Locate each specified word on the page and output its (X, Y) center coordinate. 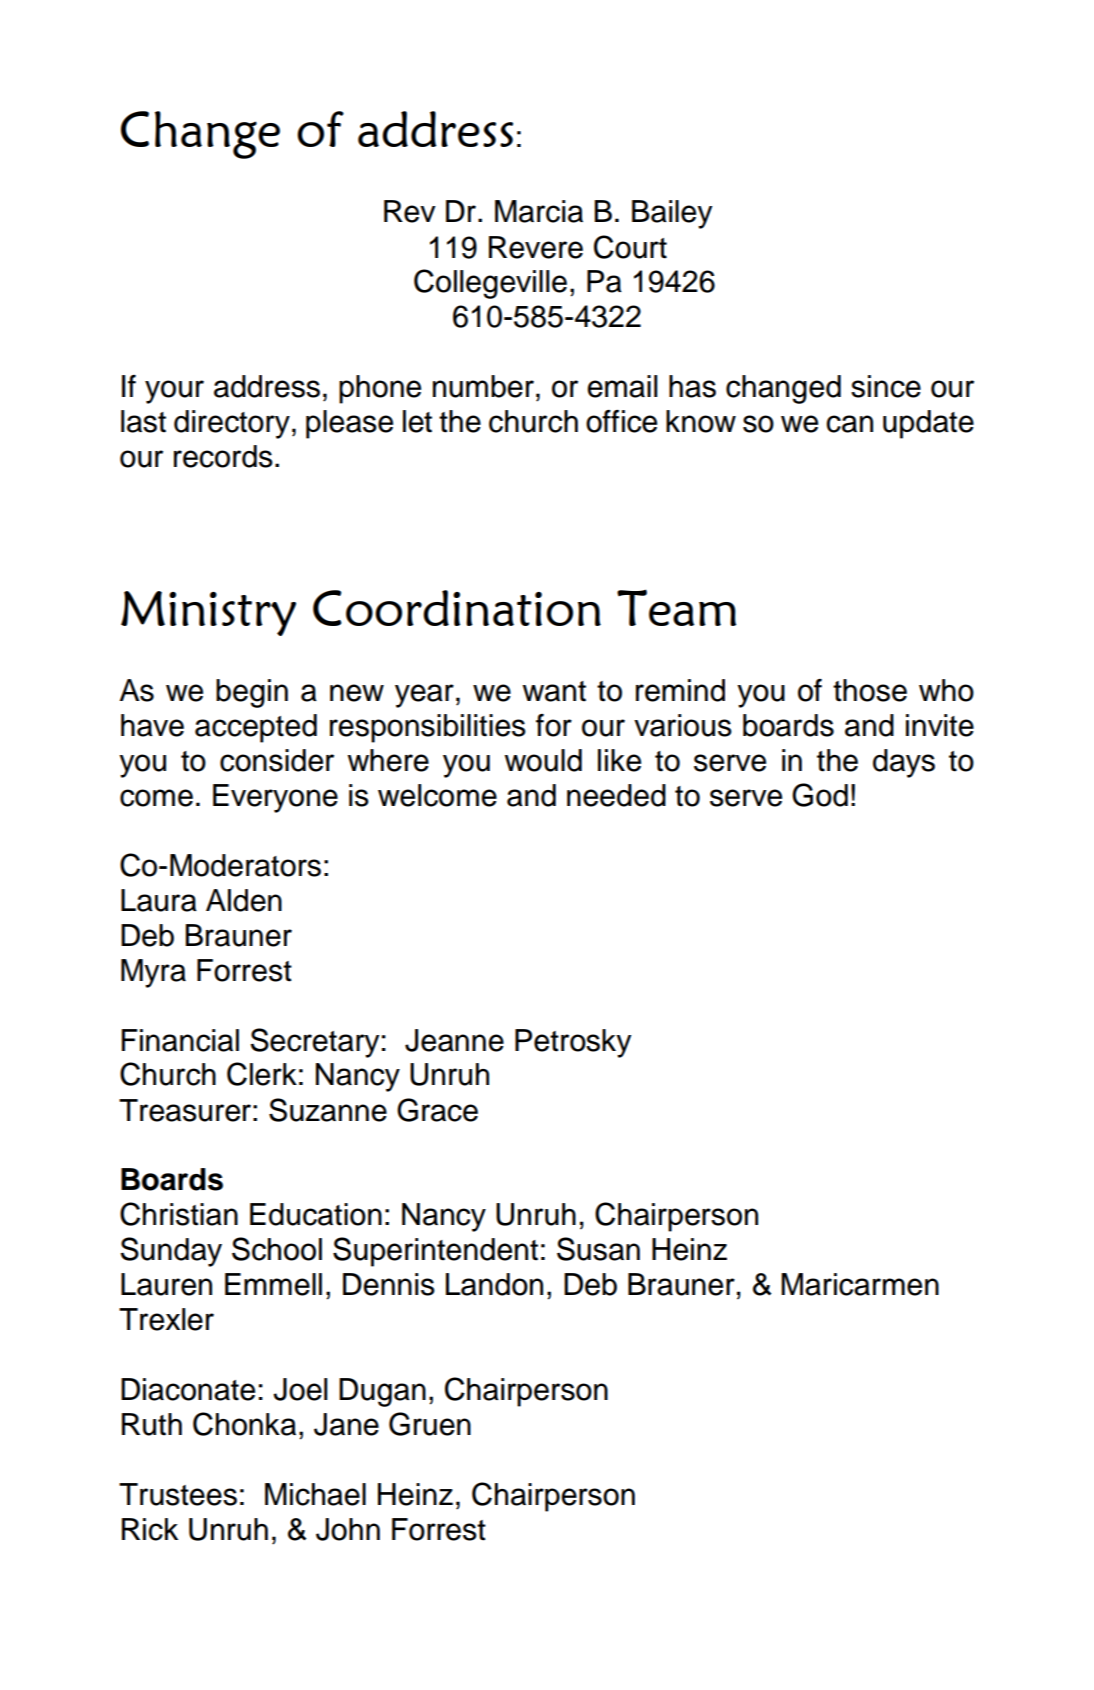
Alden (244, 900)
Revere (536, 247)
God (820, 795)
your (174, 392)
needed (616, 795)
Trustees (178, 1494)
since (886, 386)
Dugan (382, 1392)
